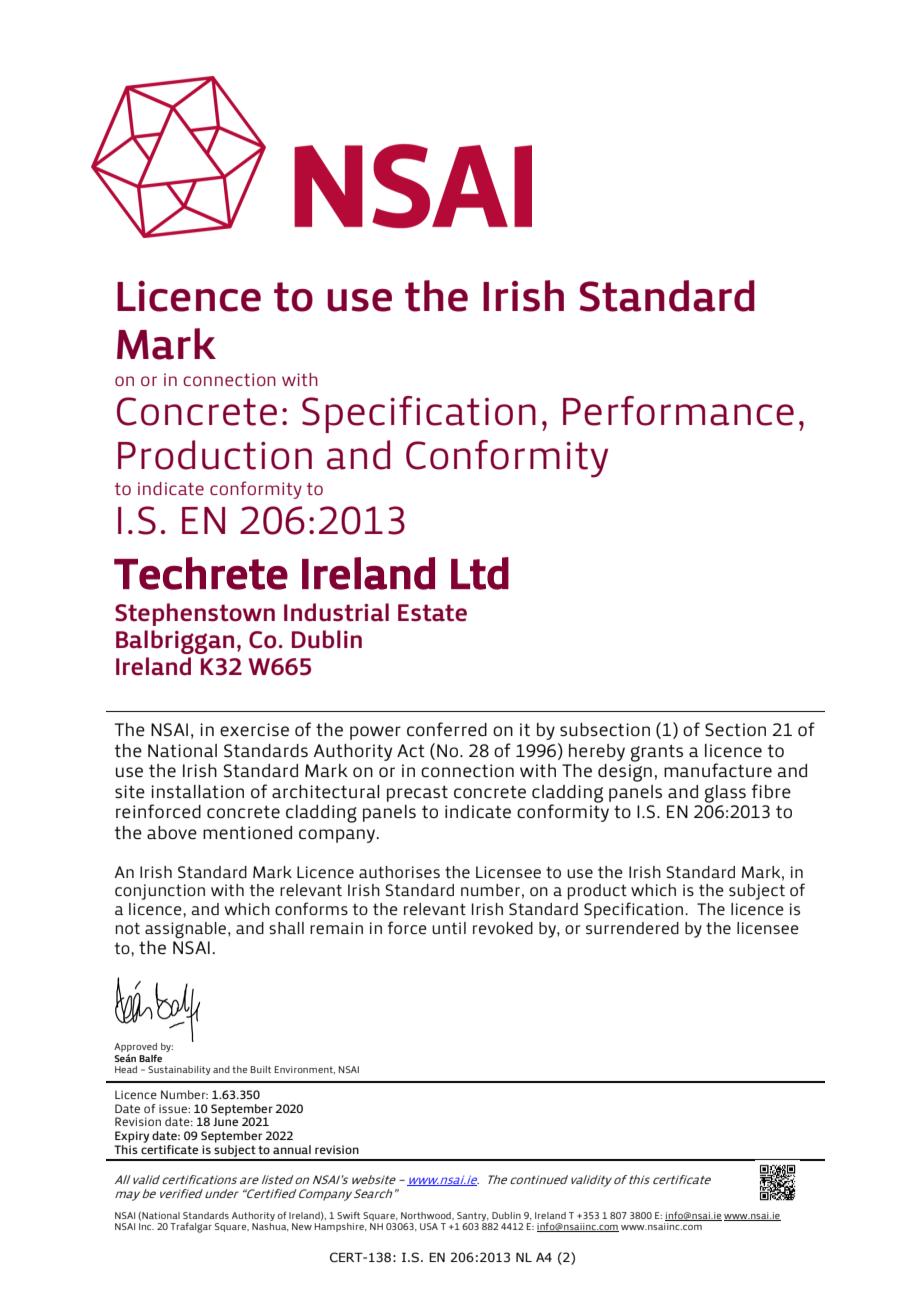 This page has width=924, height=1308. Describe the element at coordinates (336, 612) in the page. I see `Industrial` at that location.
